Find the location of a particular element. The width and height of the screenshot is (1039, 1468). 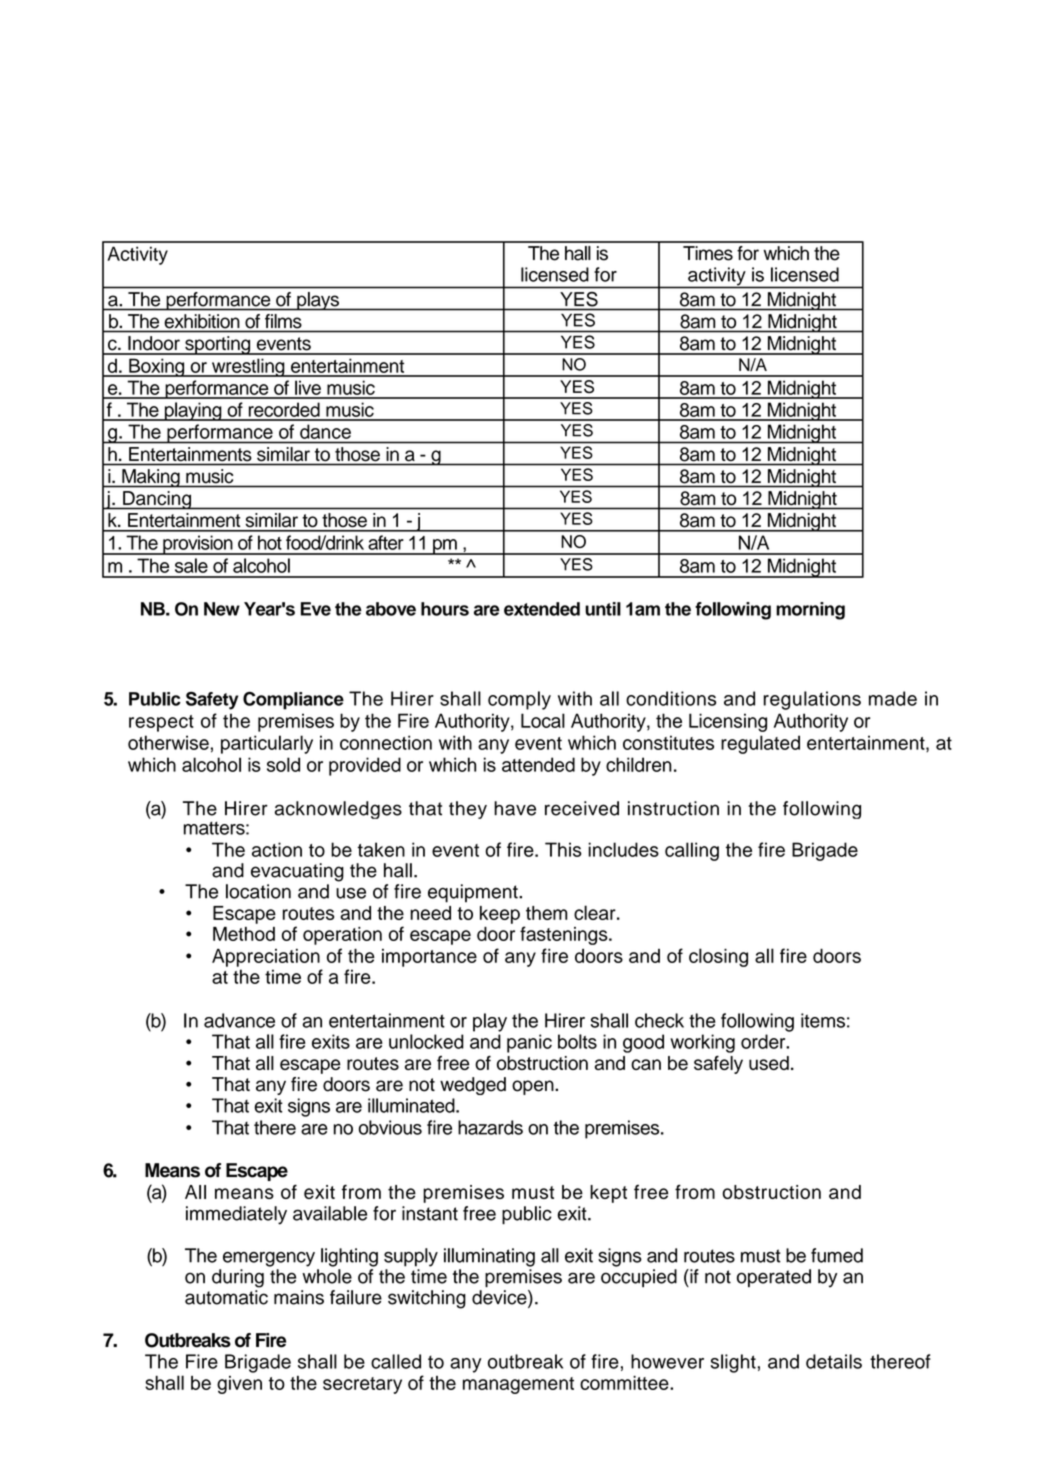

action is located at coordinates (277, 849).
